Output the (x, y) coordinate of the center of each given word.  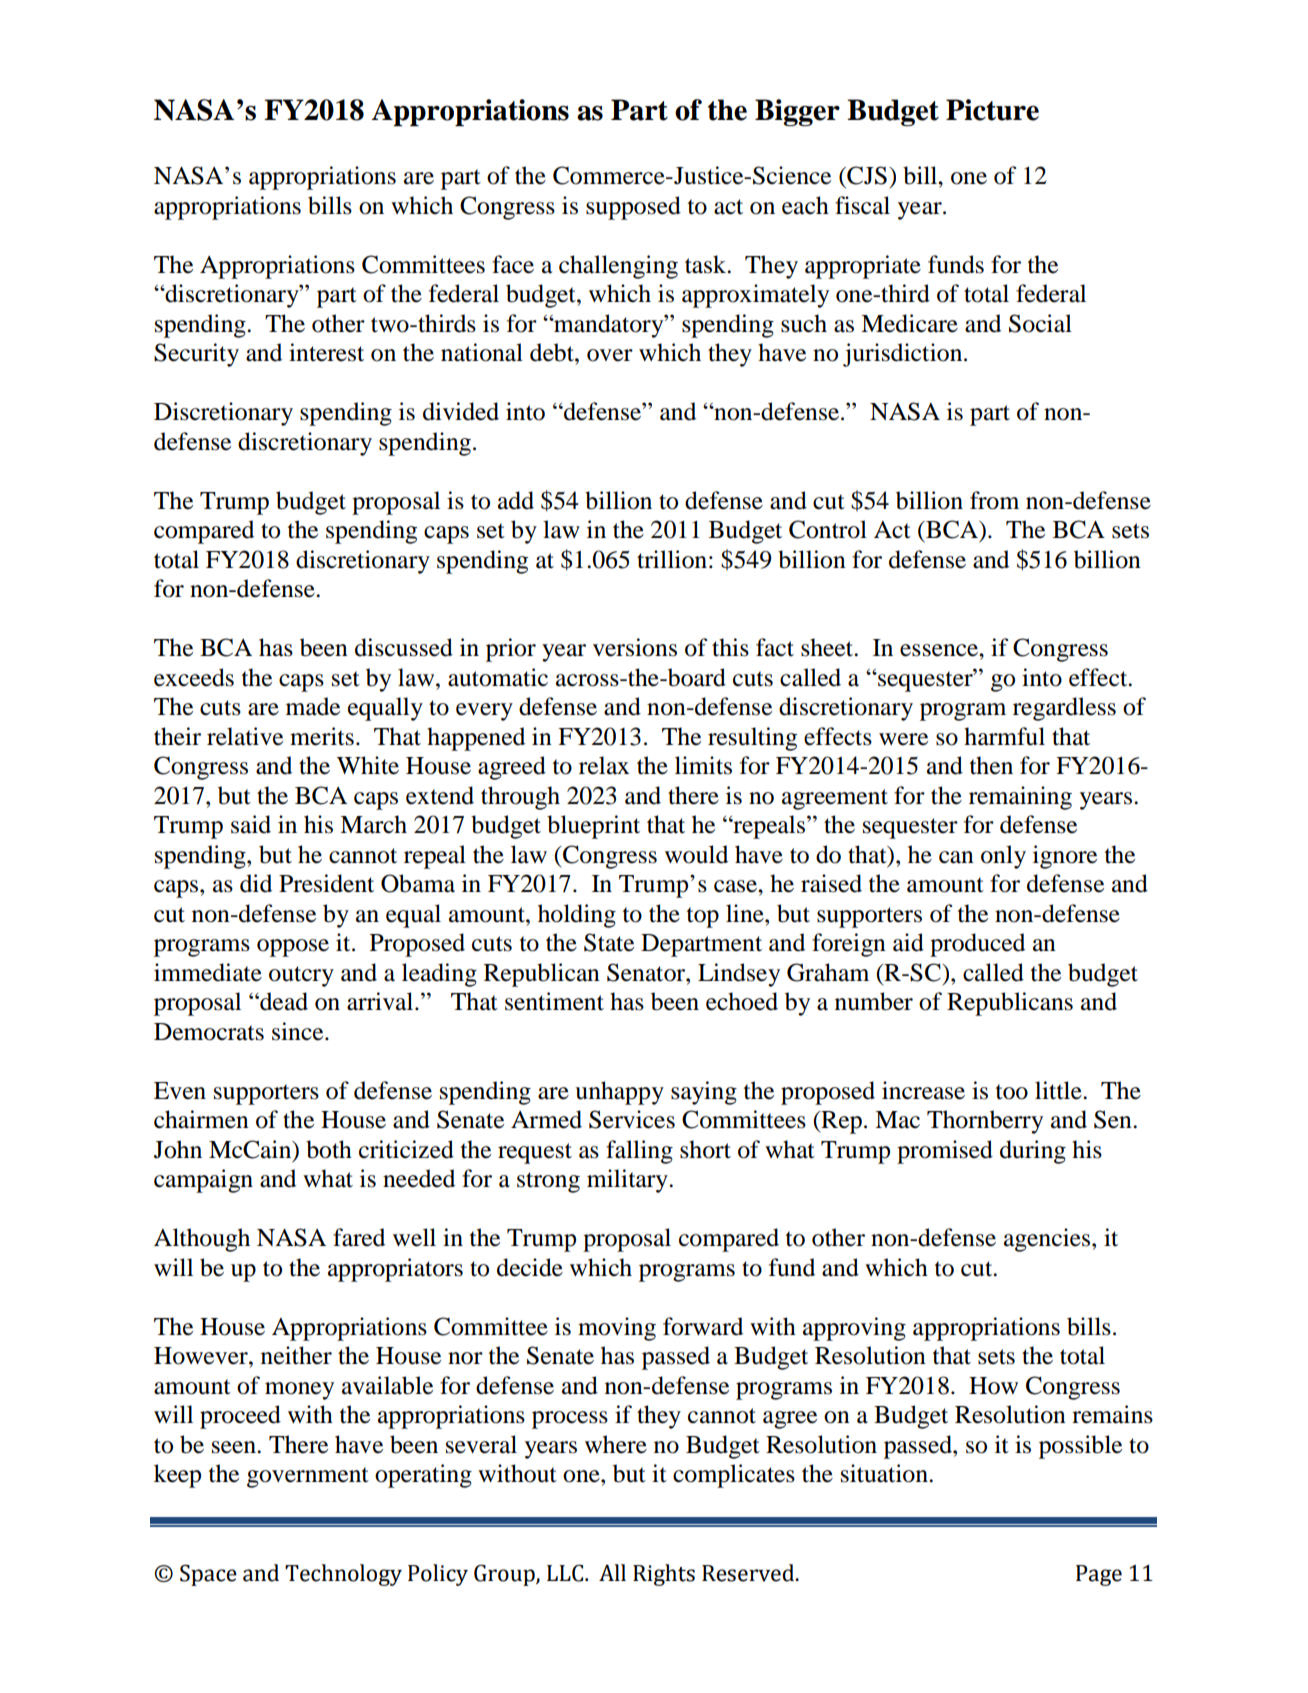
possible (1080, 1447)
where (616, 1444)
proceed (240, 1417)
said (251, 824)
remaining (1020, 798)
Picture (992, 110)
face (513, 264)
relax (604, 765)
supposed (633, 208)
